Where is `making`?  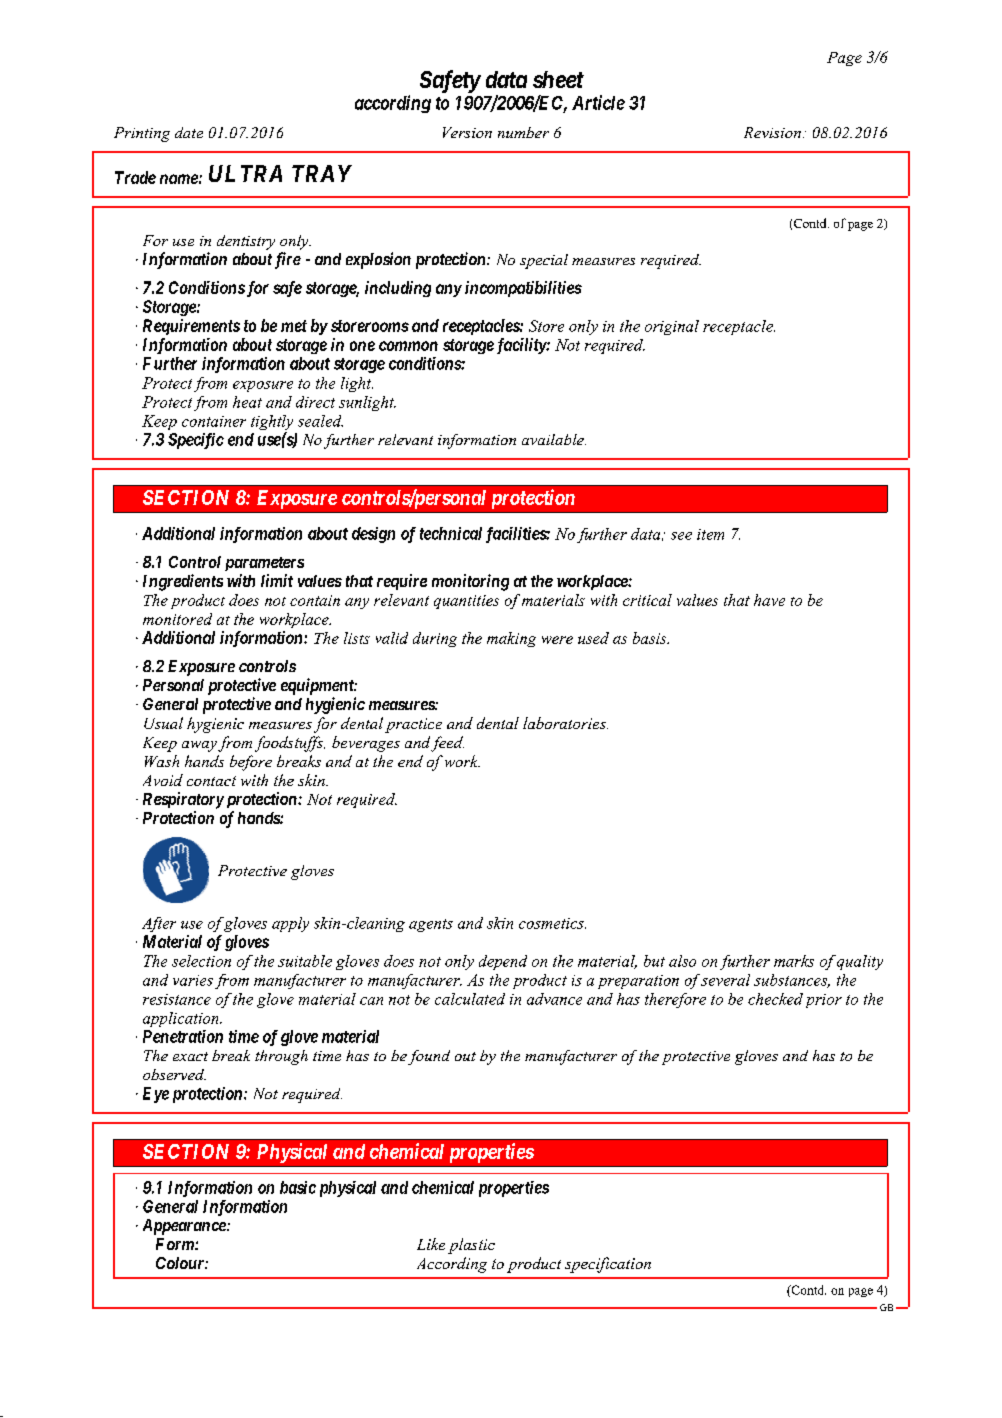 making is located at coordinates (511, 639).
